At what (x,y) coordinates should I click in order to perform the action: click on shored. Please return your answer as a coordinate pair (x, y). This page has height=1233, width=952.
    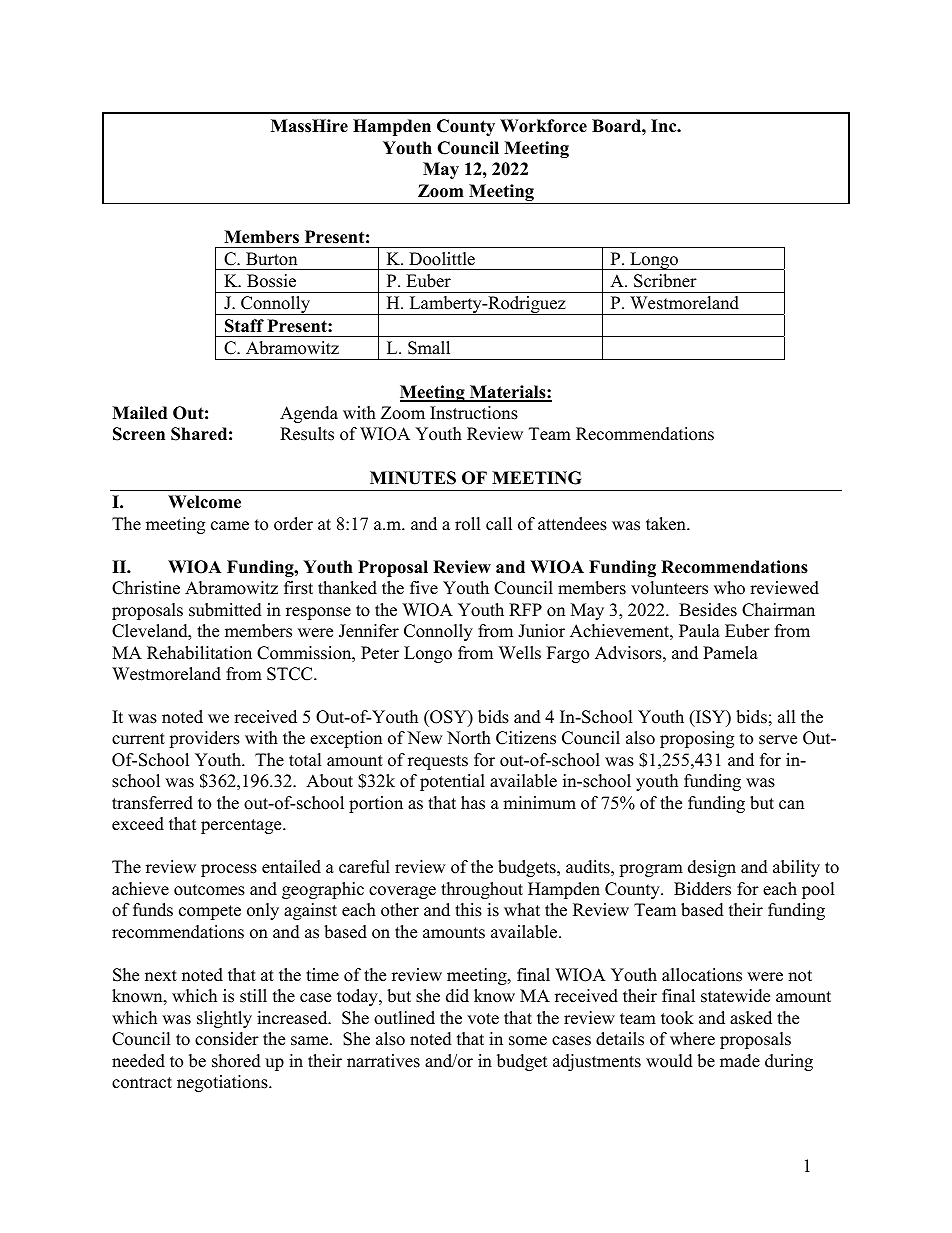
    Looking at the image, I should click on (236, 1061).
